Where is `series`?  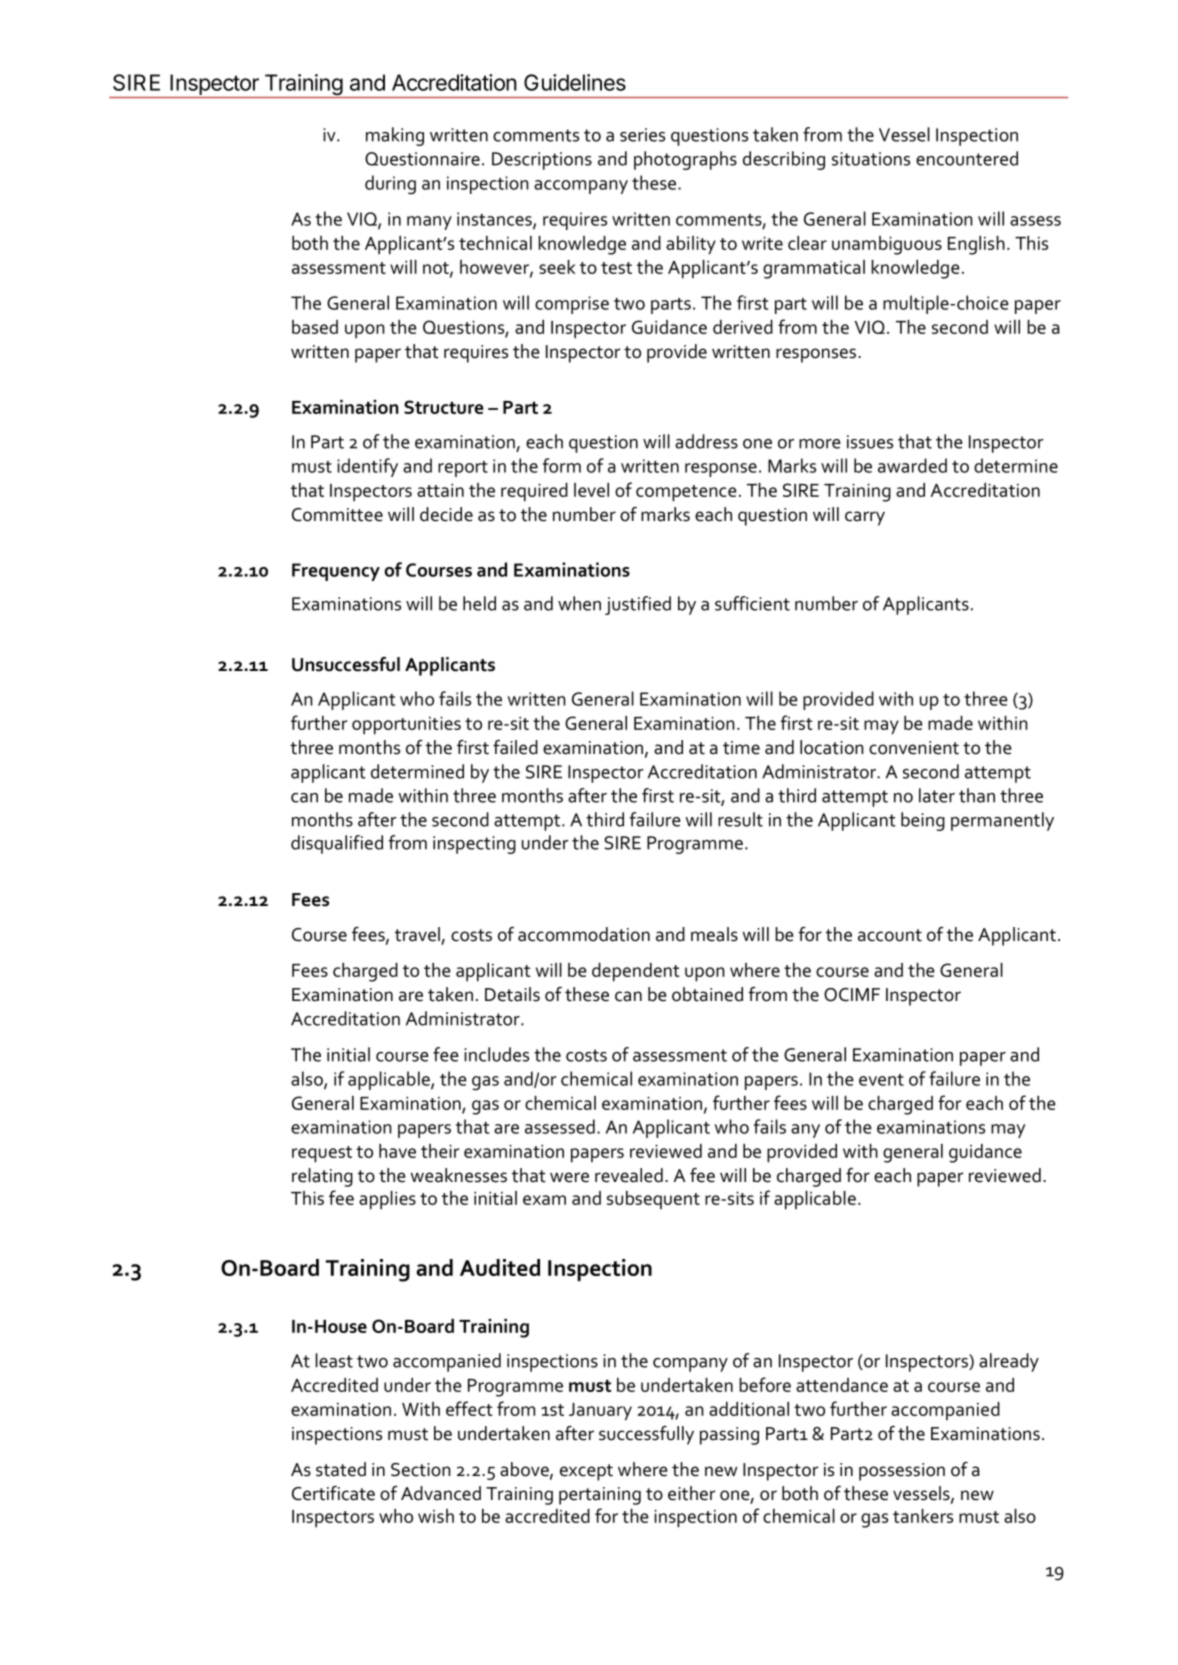
series is located at coordinates (642, 135).
